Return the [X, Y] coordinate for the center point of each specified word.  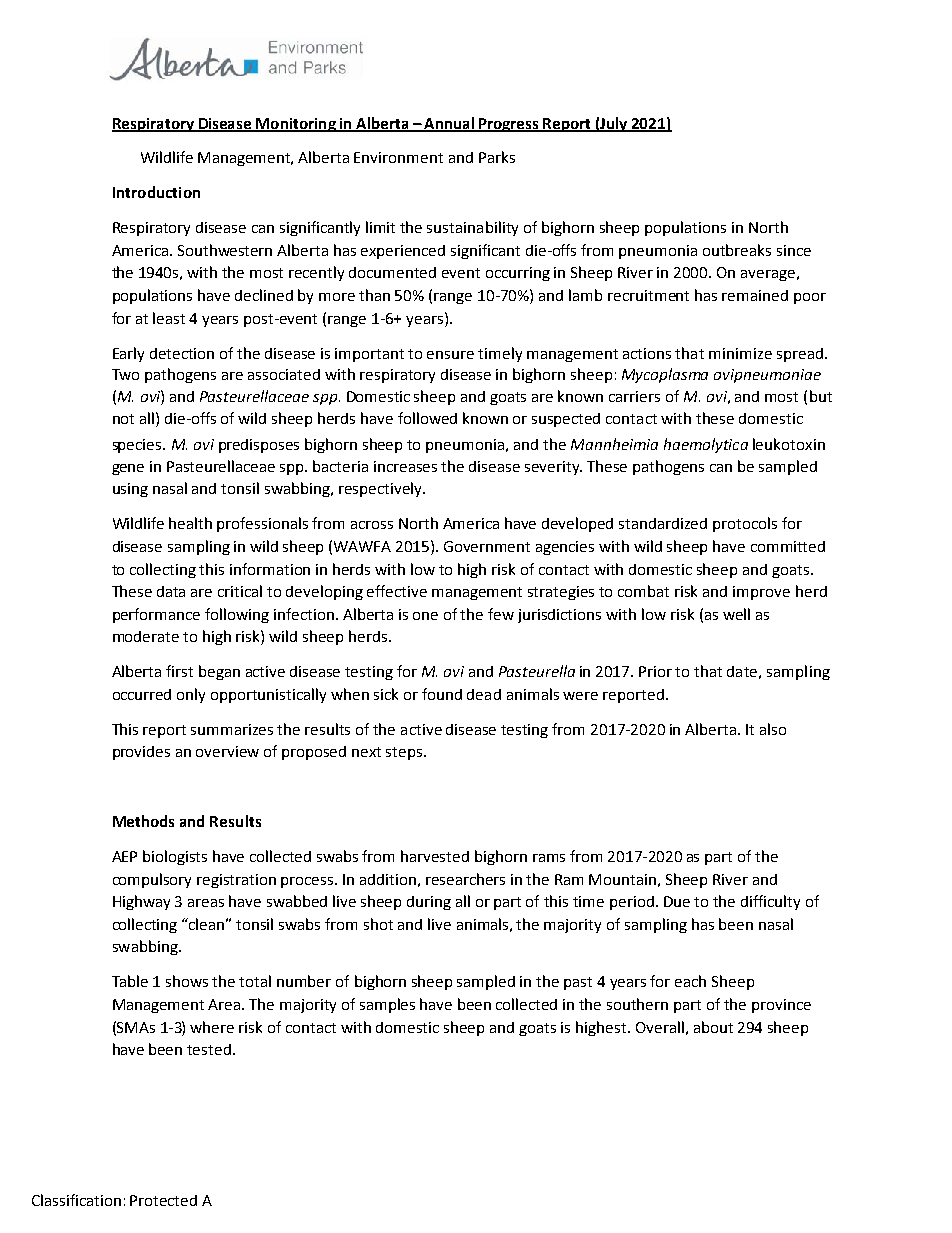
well [736, 614]
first [179, 671]
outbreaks [737, 250]
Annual [449, 124]
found [442, 694]
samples [387, 1005]
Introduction [156, 192]
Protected [163, 1200]
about [713, 1027]
